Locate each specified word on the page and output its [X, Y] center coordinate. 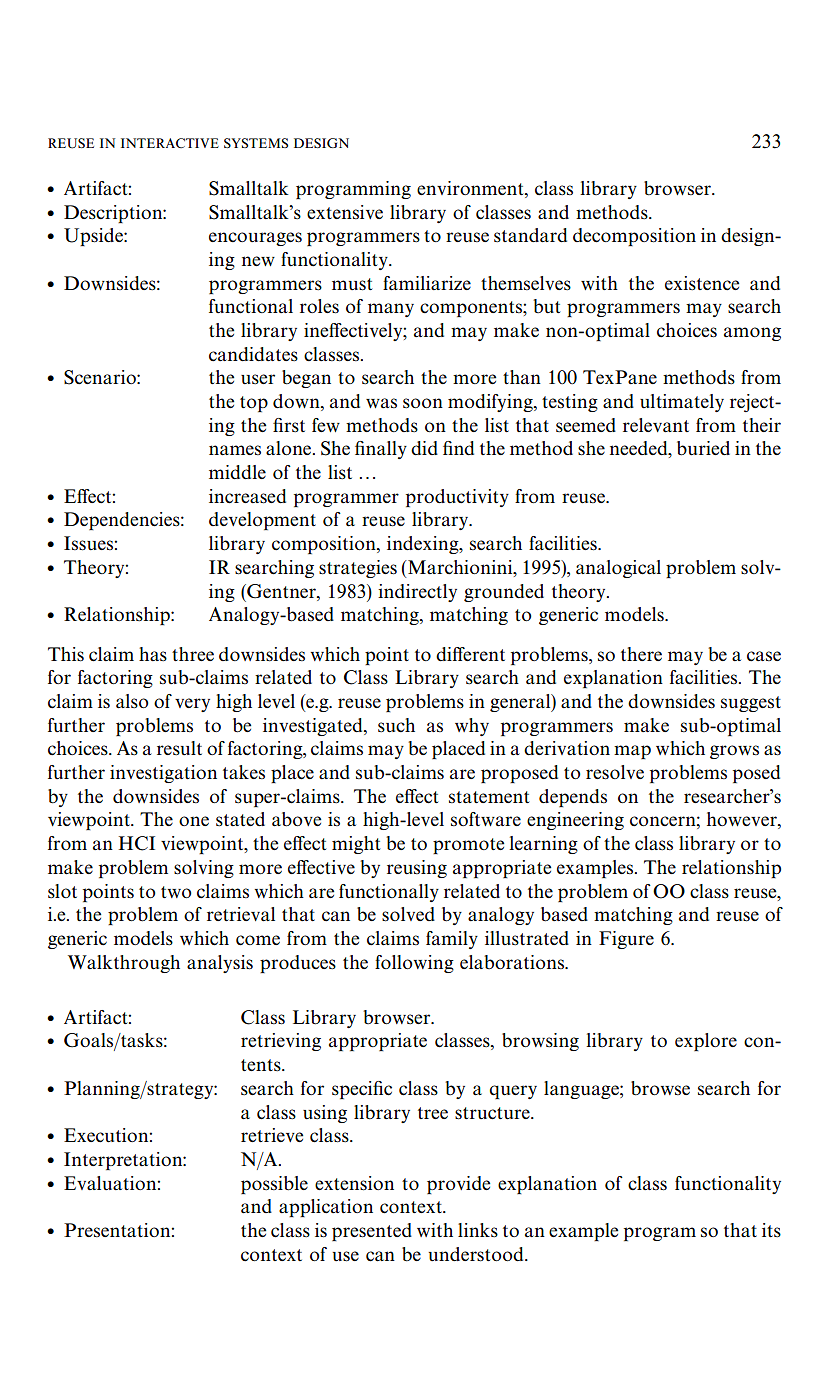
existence [702, 283]
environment [471, 189]
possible [274, 1185]
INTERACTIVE [170, 143]
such [396, 725]
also [132, 701]
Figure [626, 940]
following [414, 964]
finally [381, 450]
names [235, 450]
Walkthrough [124, 964]
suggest [751, 704]
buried [703, 448]
